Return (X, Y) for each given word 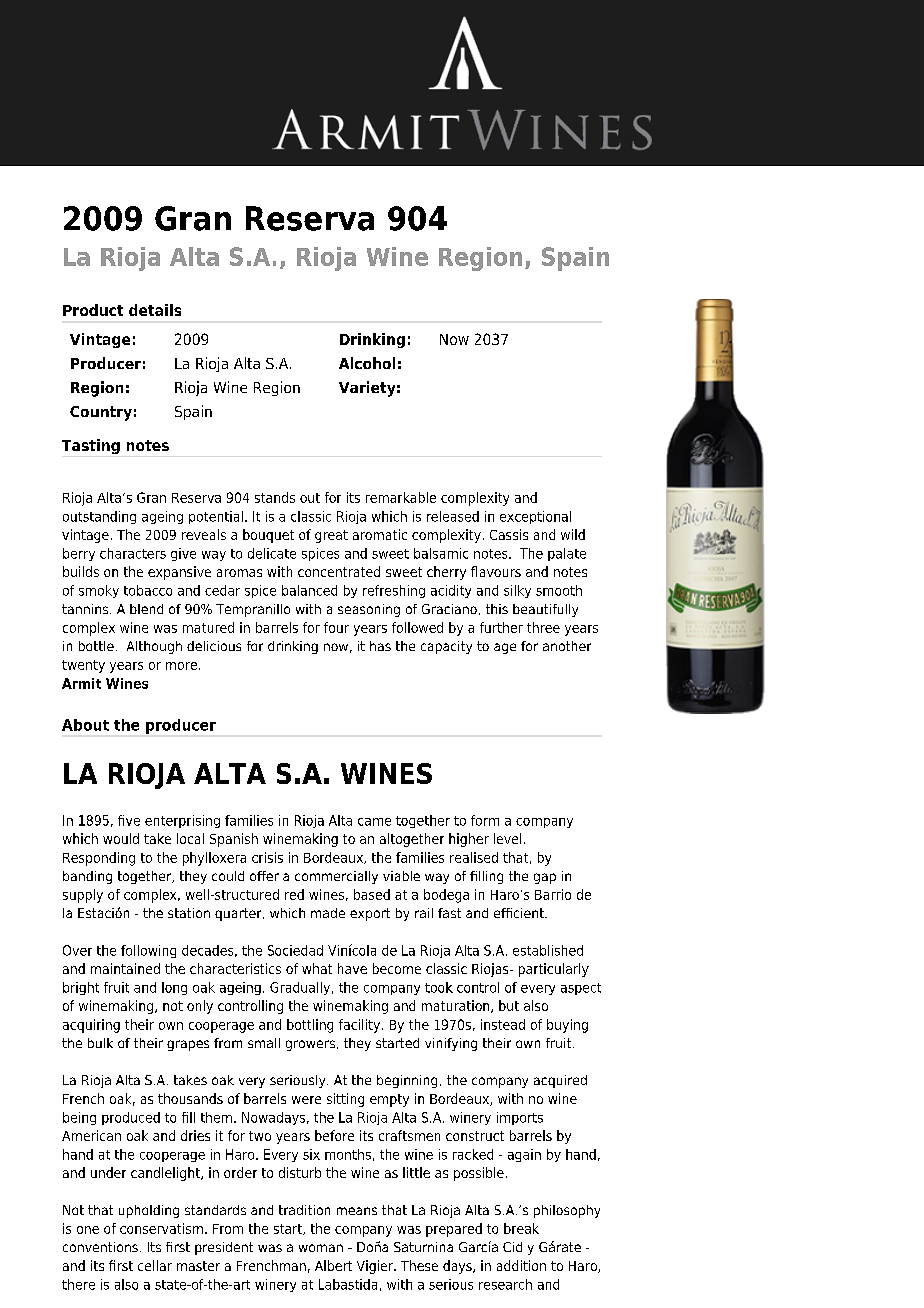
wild (573, 534)
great (331, 536)
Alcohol (367, 363)
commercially (336, 877)
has (380, 646)
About (85, 725)
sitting (345, 1100)
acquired (560, 1081)
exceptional (535, 517)
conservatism (161, 1228)
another (567, 646)
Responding (99, 859)
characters (133, 553)
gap (545, 878)
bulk (100, 1043)
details (155, 310)
